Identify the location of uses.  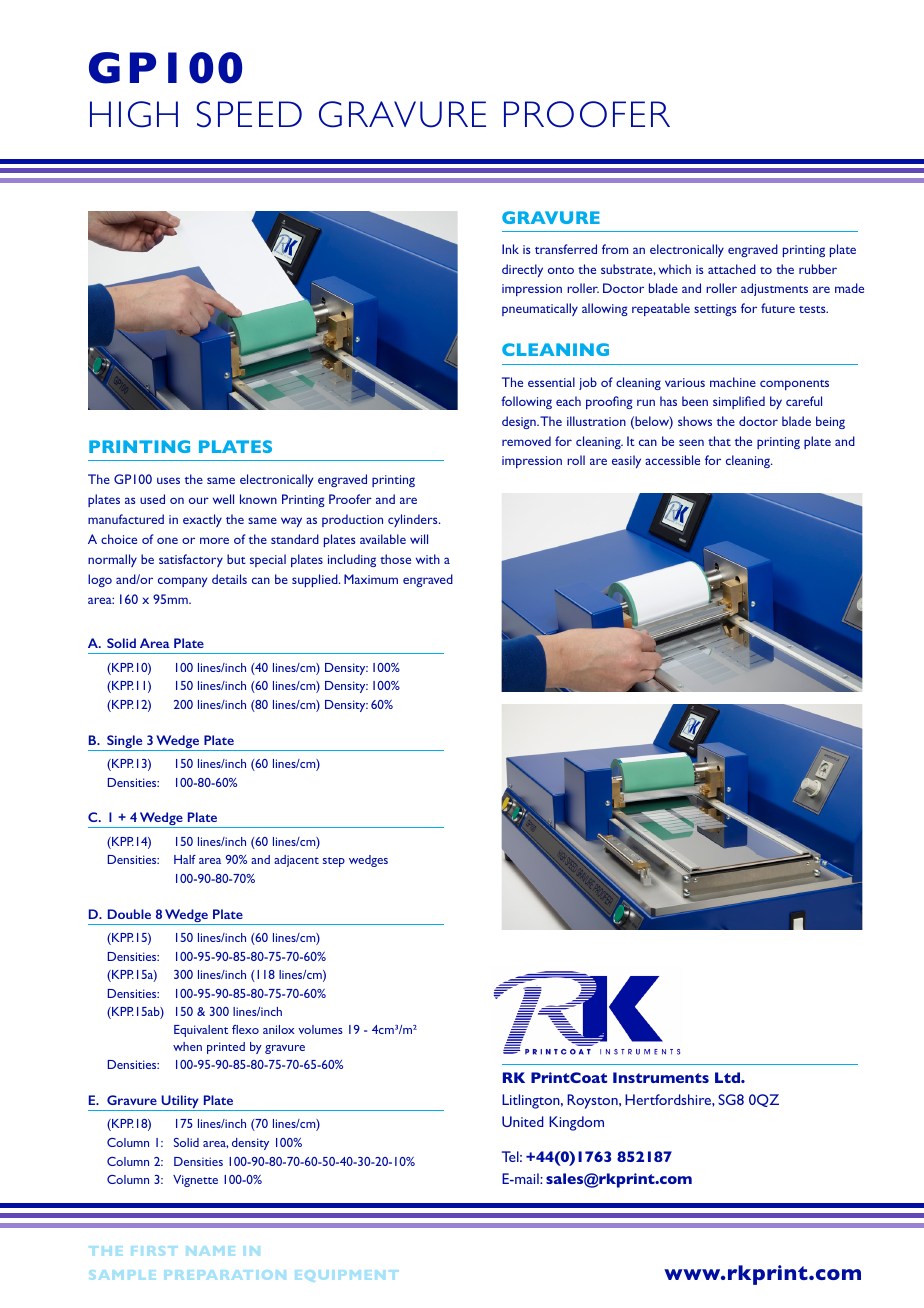
(168, 480).
